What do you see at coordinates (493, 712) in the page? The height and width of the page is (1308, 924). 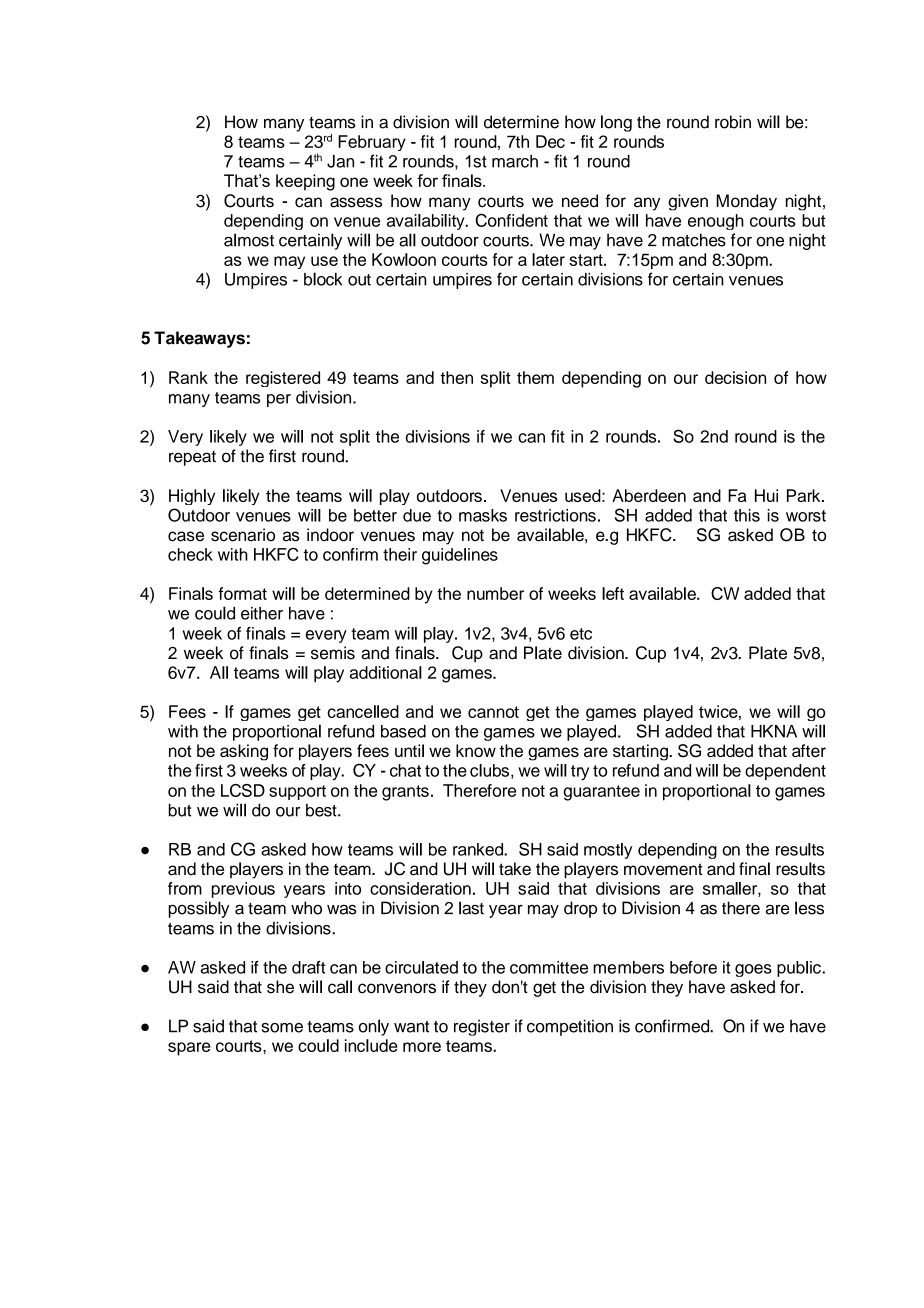 I see `cannot` at bounding box center [493, 712].
